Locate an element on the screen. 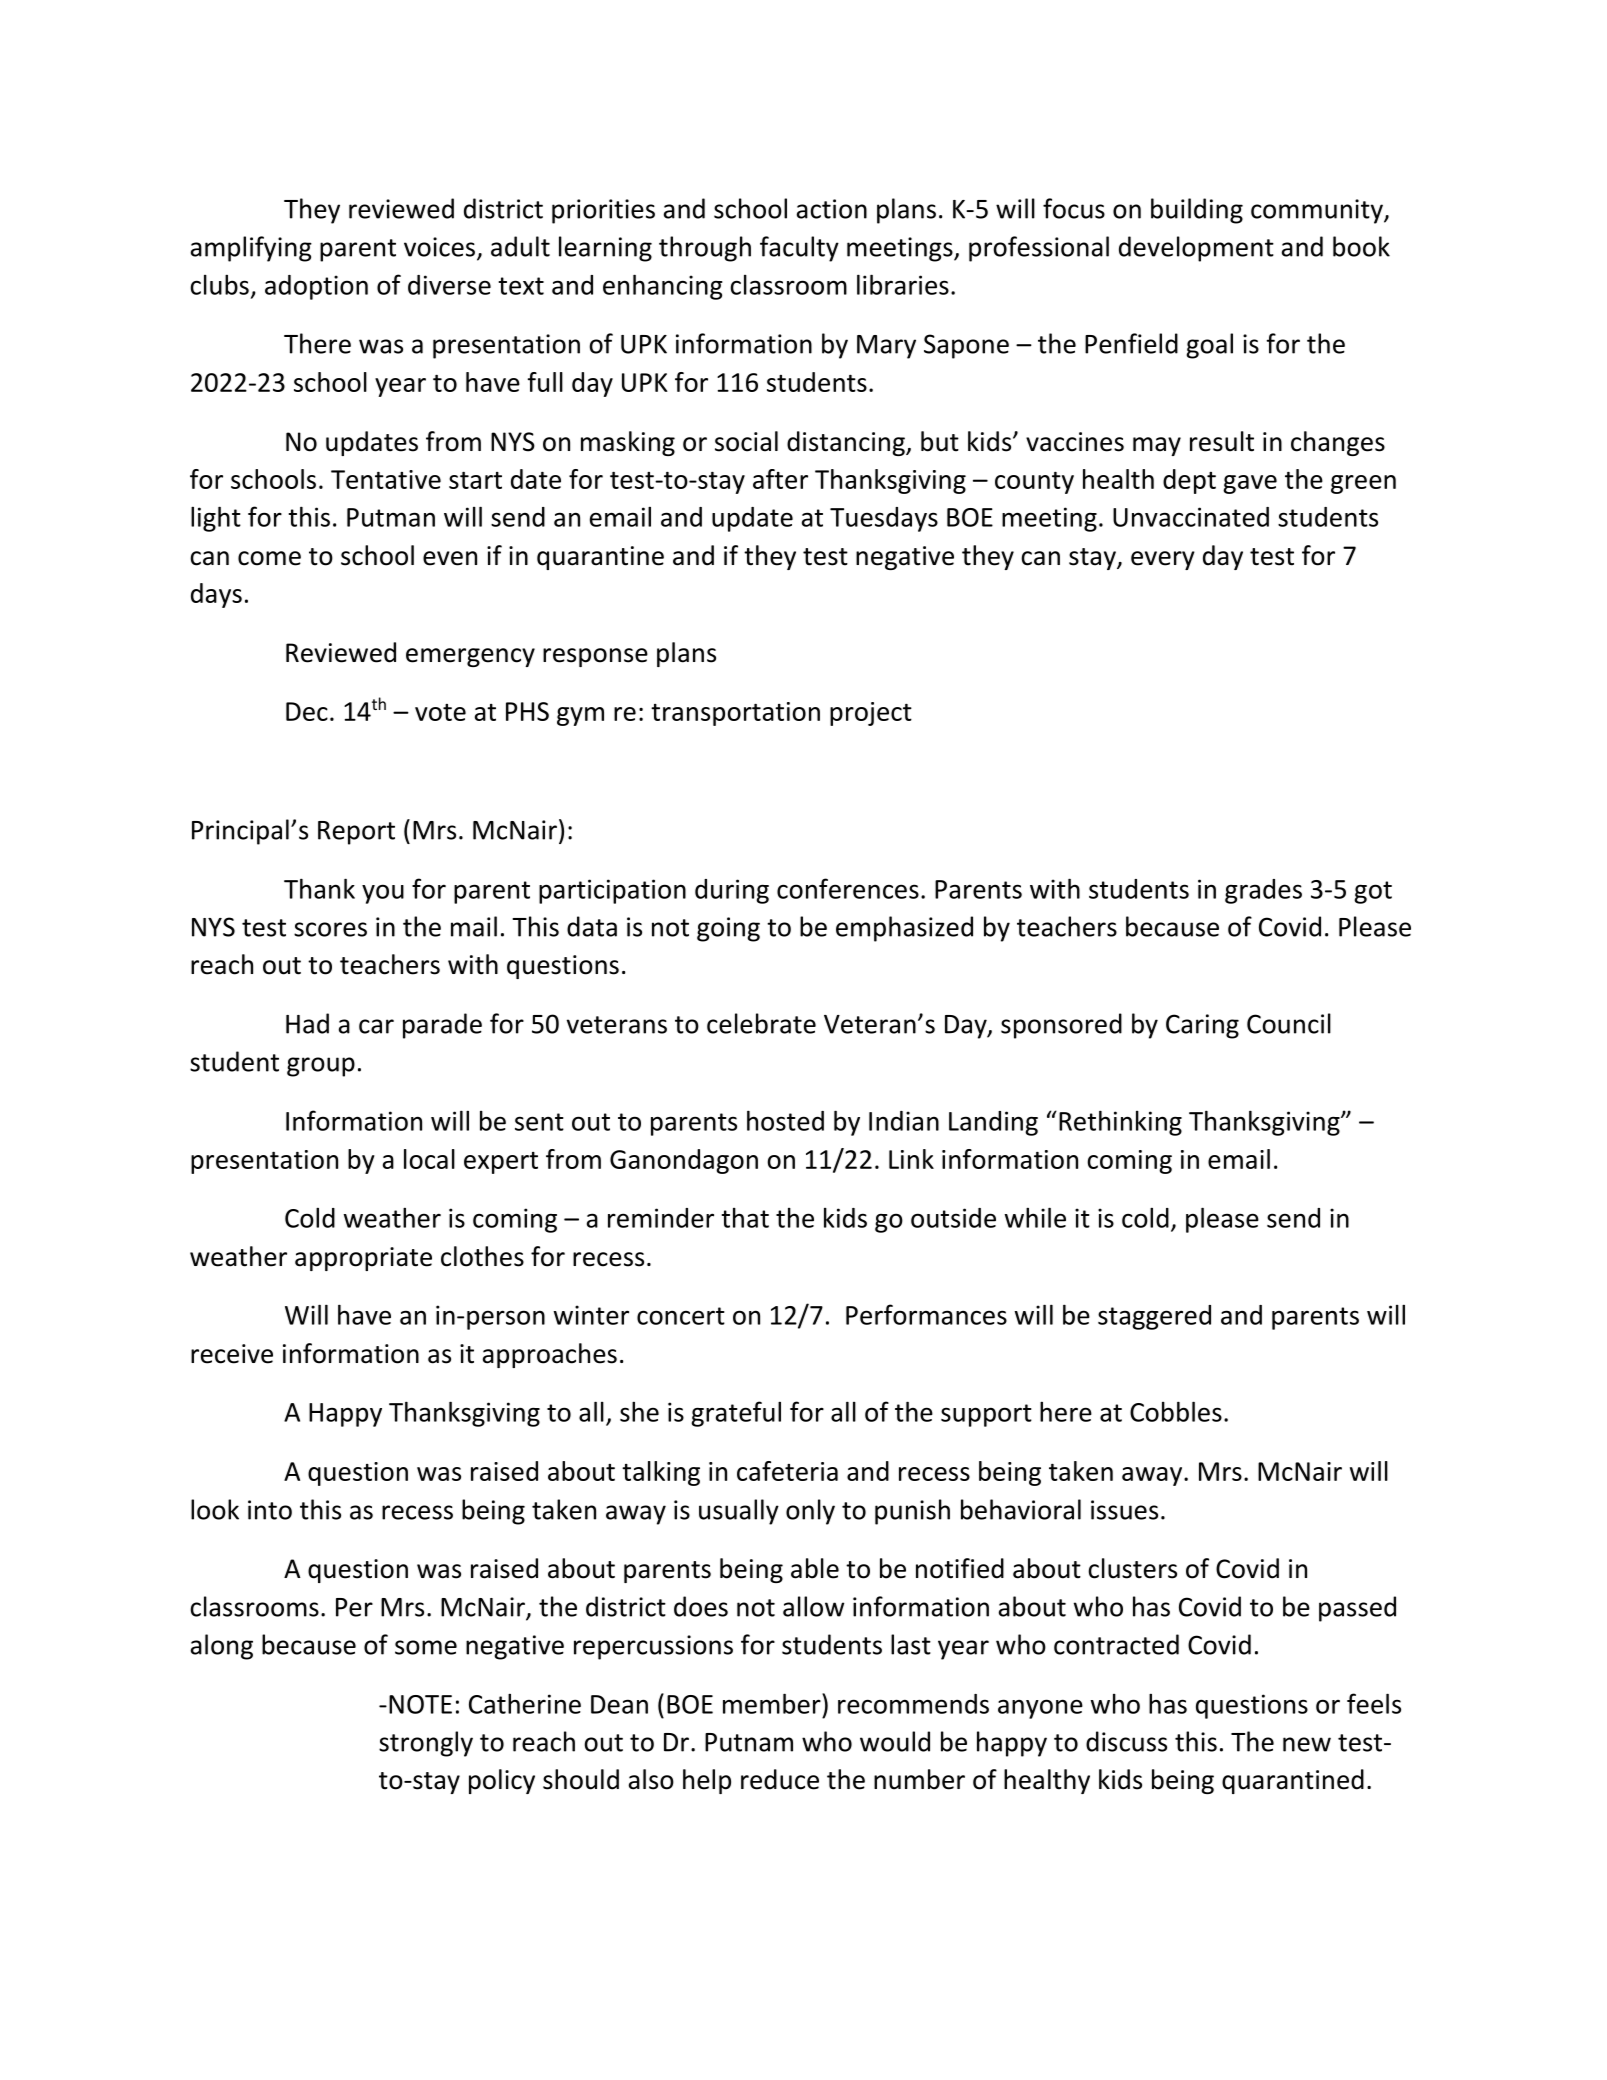 This screenshot has height=2080, width=1607. development is located at coordinates (1196, 249).
